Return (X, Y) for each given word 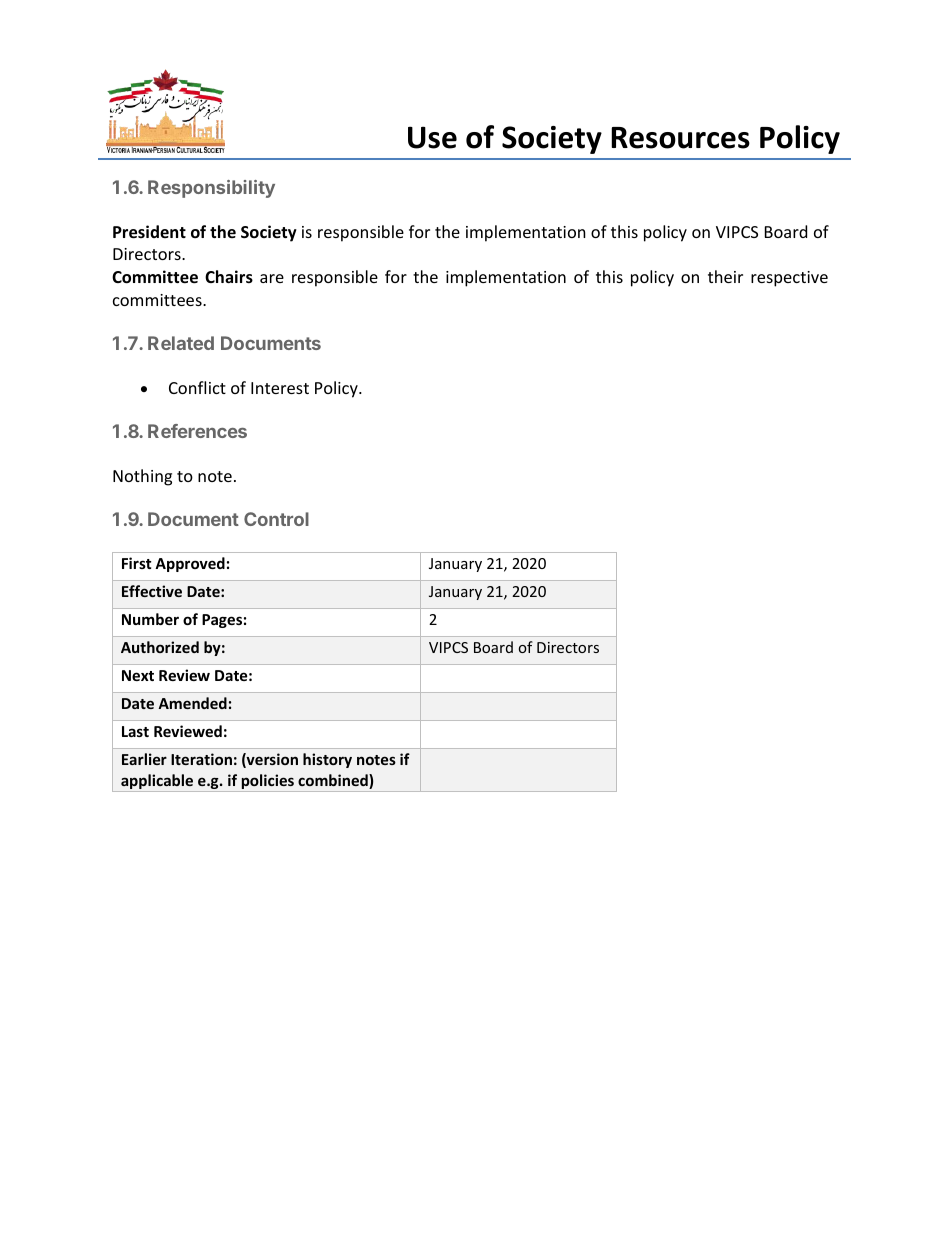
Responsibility (211, 189)
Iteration (201, 759)
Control (276, 519)
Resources (680, 138)
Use (432, 137)
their (725, 276)
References (197, 431)
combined (334, 781)
